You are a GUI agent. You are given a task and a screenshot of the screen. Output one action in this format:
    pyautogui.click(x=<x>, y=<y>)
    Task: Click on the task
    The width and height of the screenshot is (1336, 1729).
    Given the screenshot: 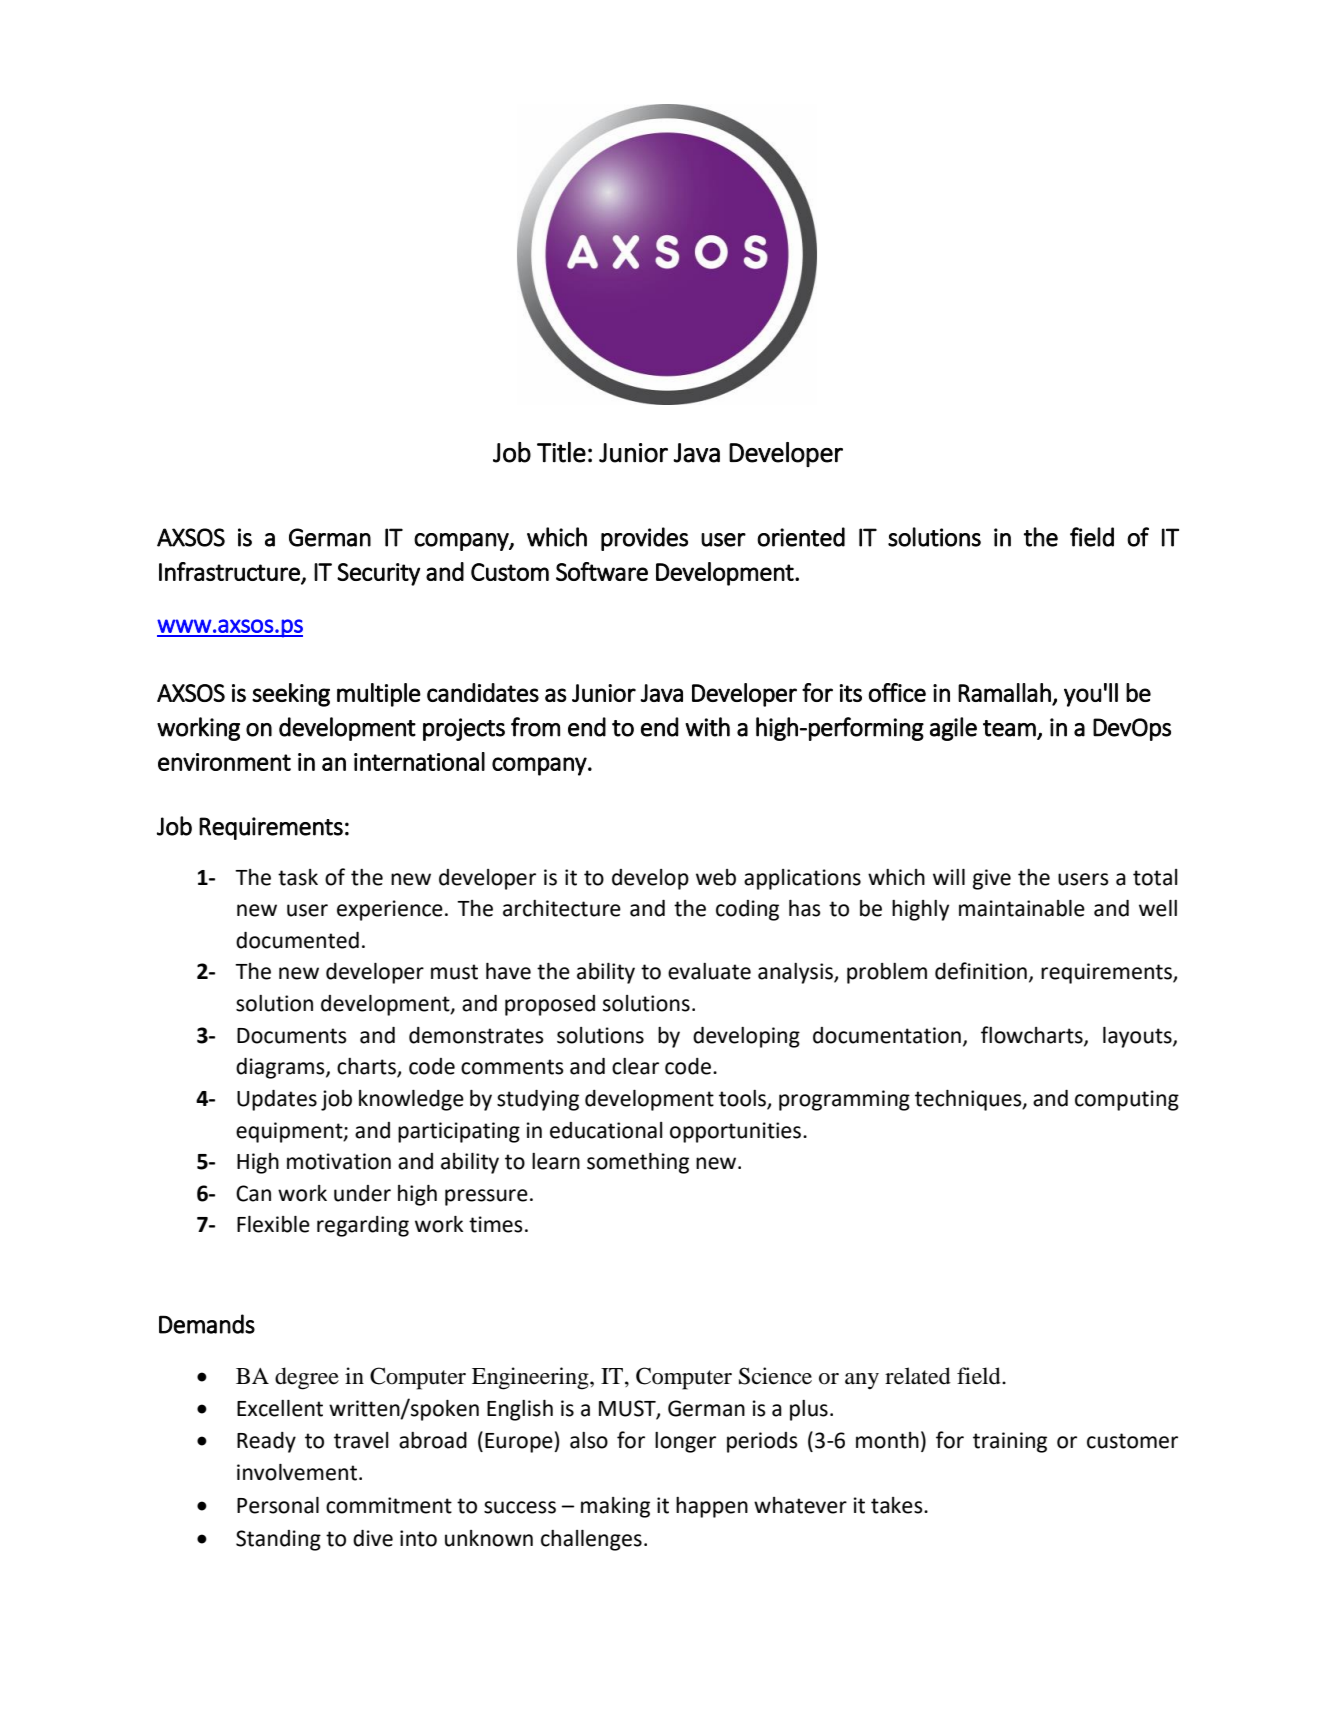 What is the action you would take?
    pyautogui.click(x=298, y=877)
